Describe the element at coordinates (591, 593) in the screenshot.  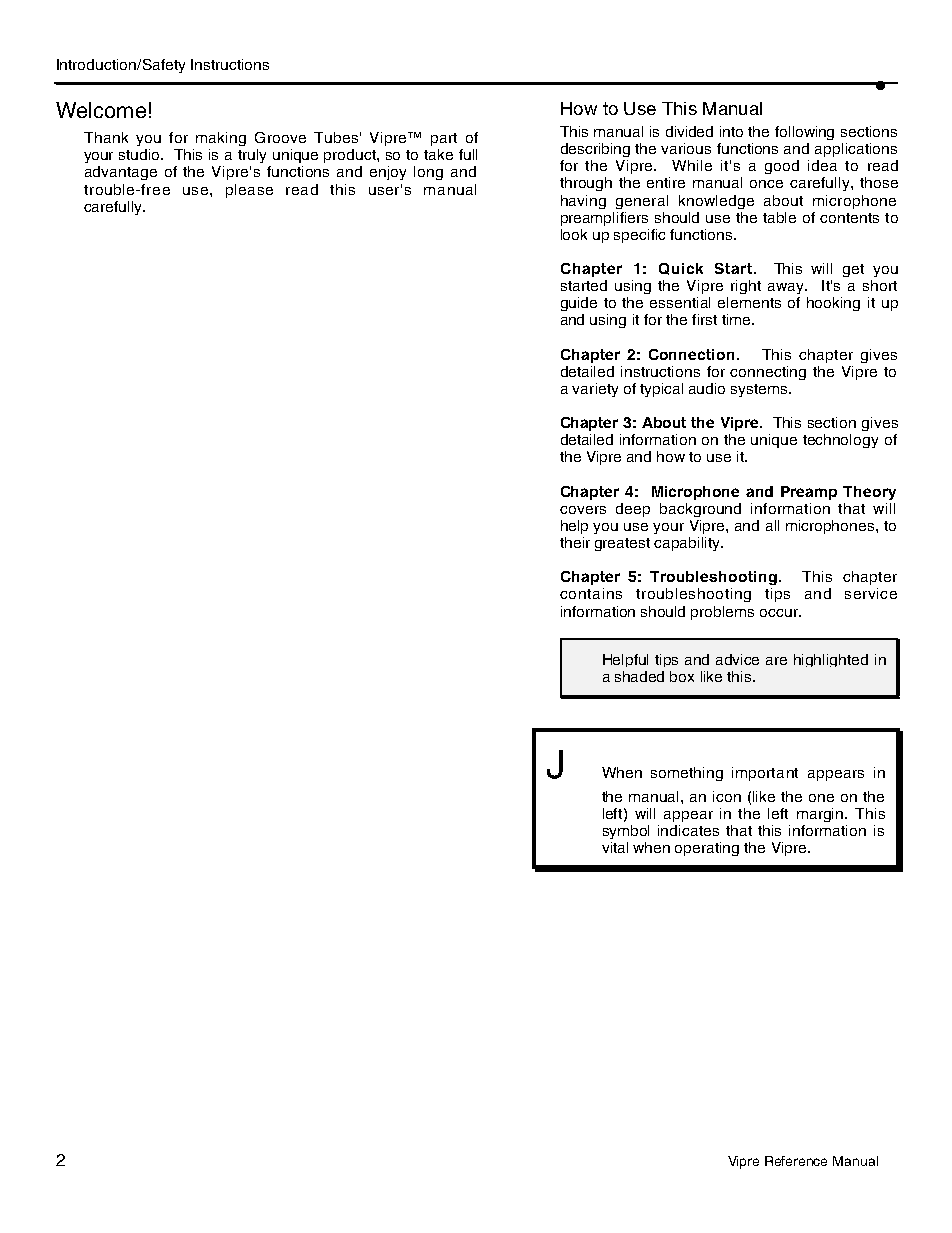
I see `contains` at that location.
